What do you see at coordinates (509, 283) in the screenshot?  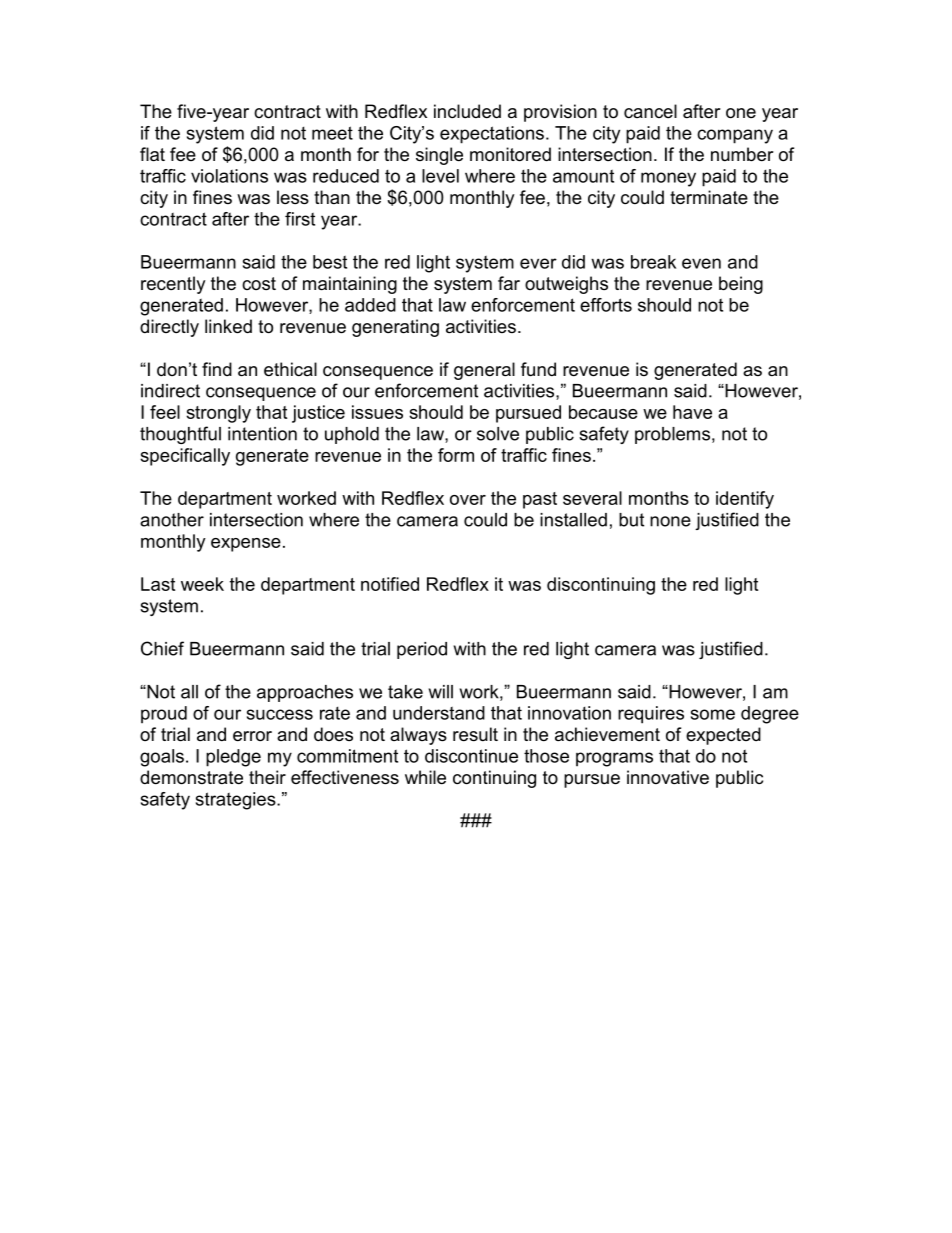 I see `far` at bounding box center [509, 283].
